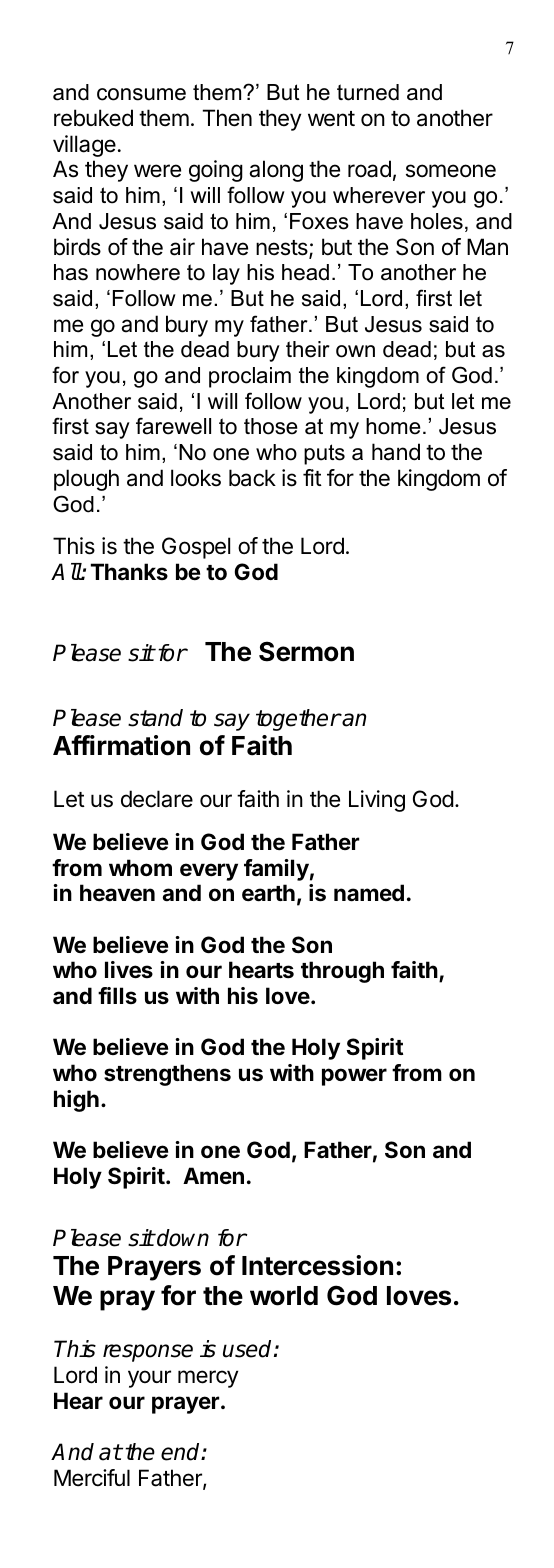  Describe the element at coordinates (249, 1349) in the screenshot. I see `used` at that location.
